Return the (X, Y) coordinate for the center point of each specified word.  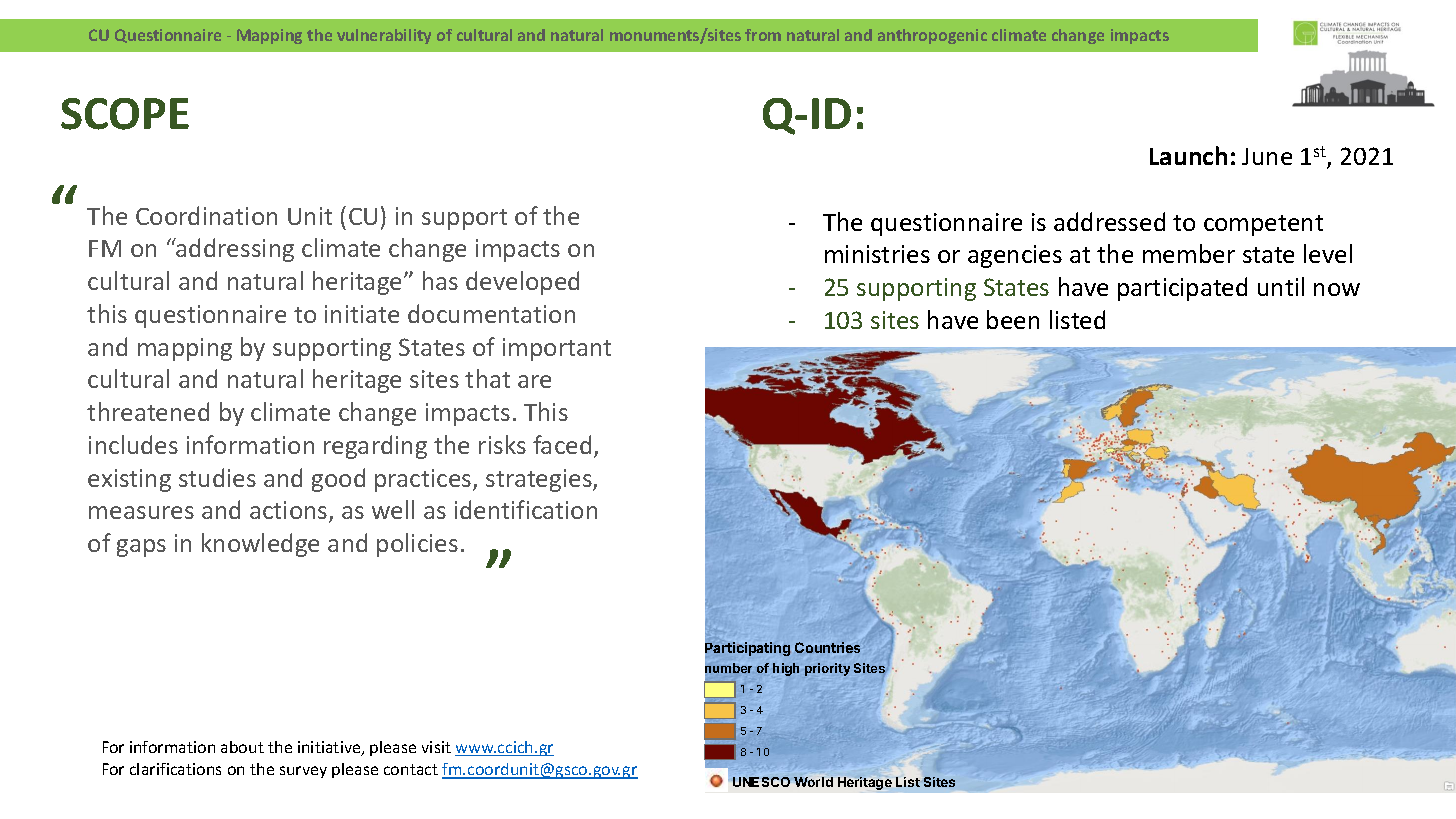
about (242, 747)
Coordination (206, 215)
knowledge (260, 545)
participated (1182, 289)
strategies (540, 480)
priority (827, 669)
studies (217, 477)
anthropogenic (932, 36)
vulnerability (384, 36)
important (557, 349)
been (1013, 319)
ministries (877, 254)
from (763, 35)
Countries (827, 647)
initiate (362, 314)
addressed (1109, 221)
